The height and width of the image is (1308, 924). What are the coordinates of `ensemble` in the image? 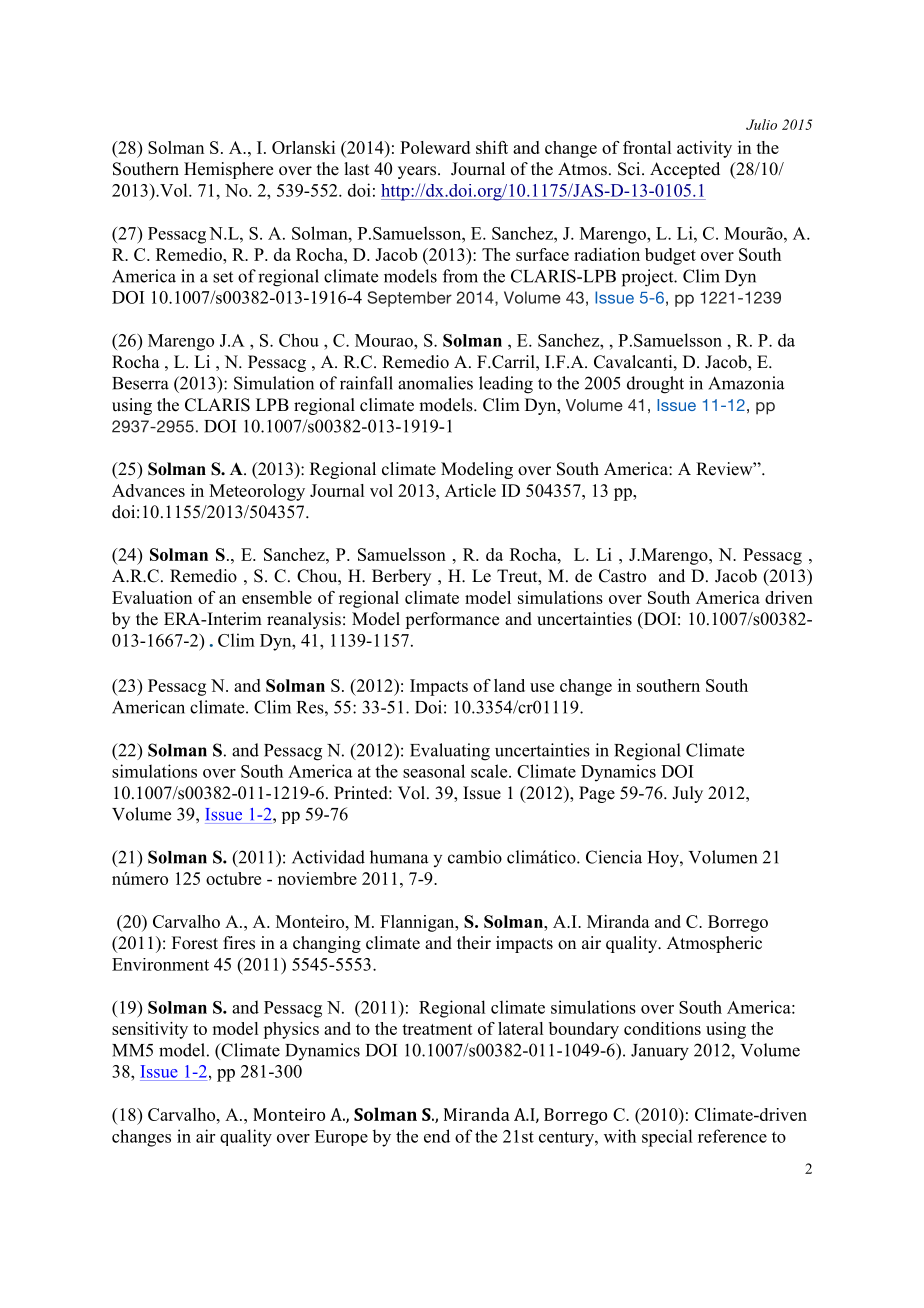 It's located at (277, 597).
